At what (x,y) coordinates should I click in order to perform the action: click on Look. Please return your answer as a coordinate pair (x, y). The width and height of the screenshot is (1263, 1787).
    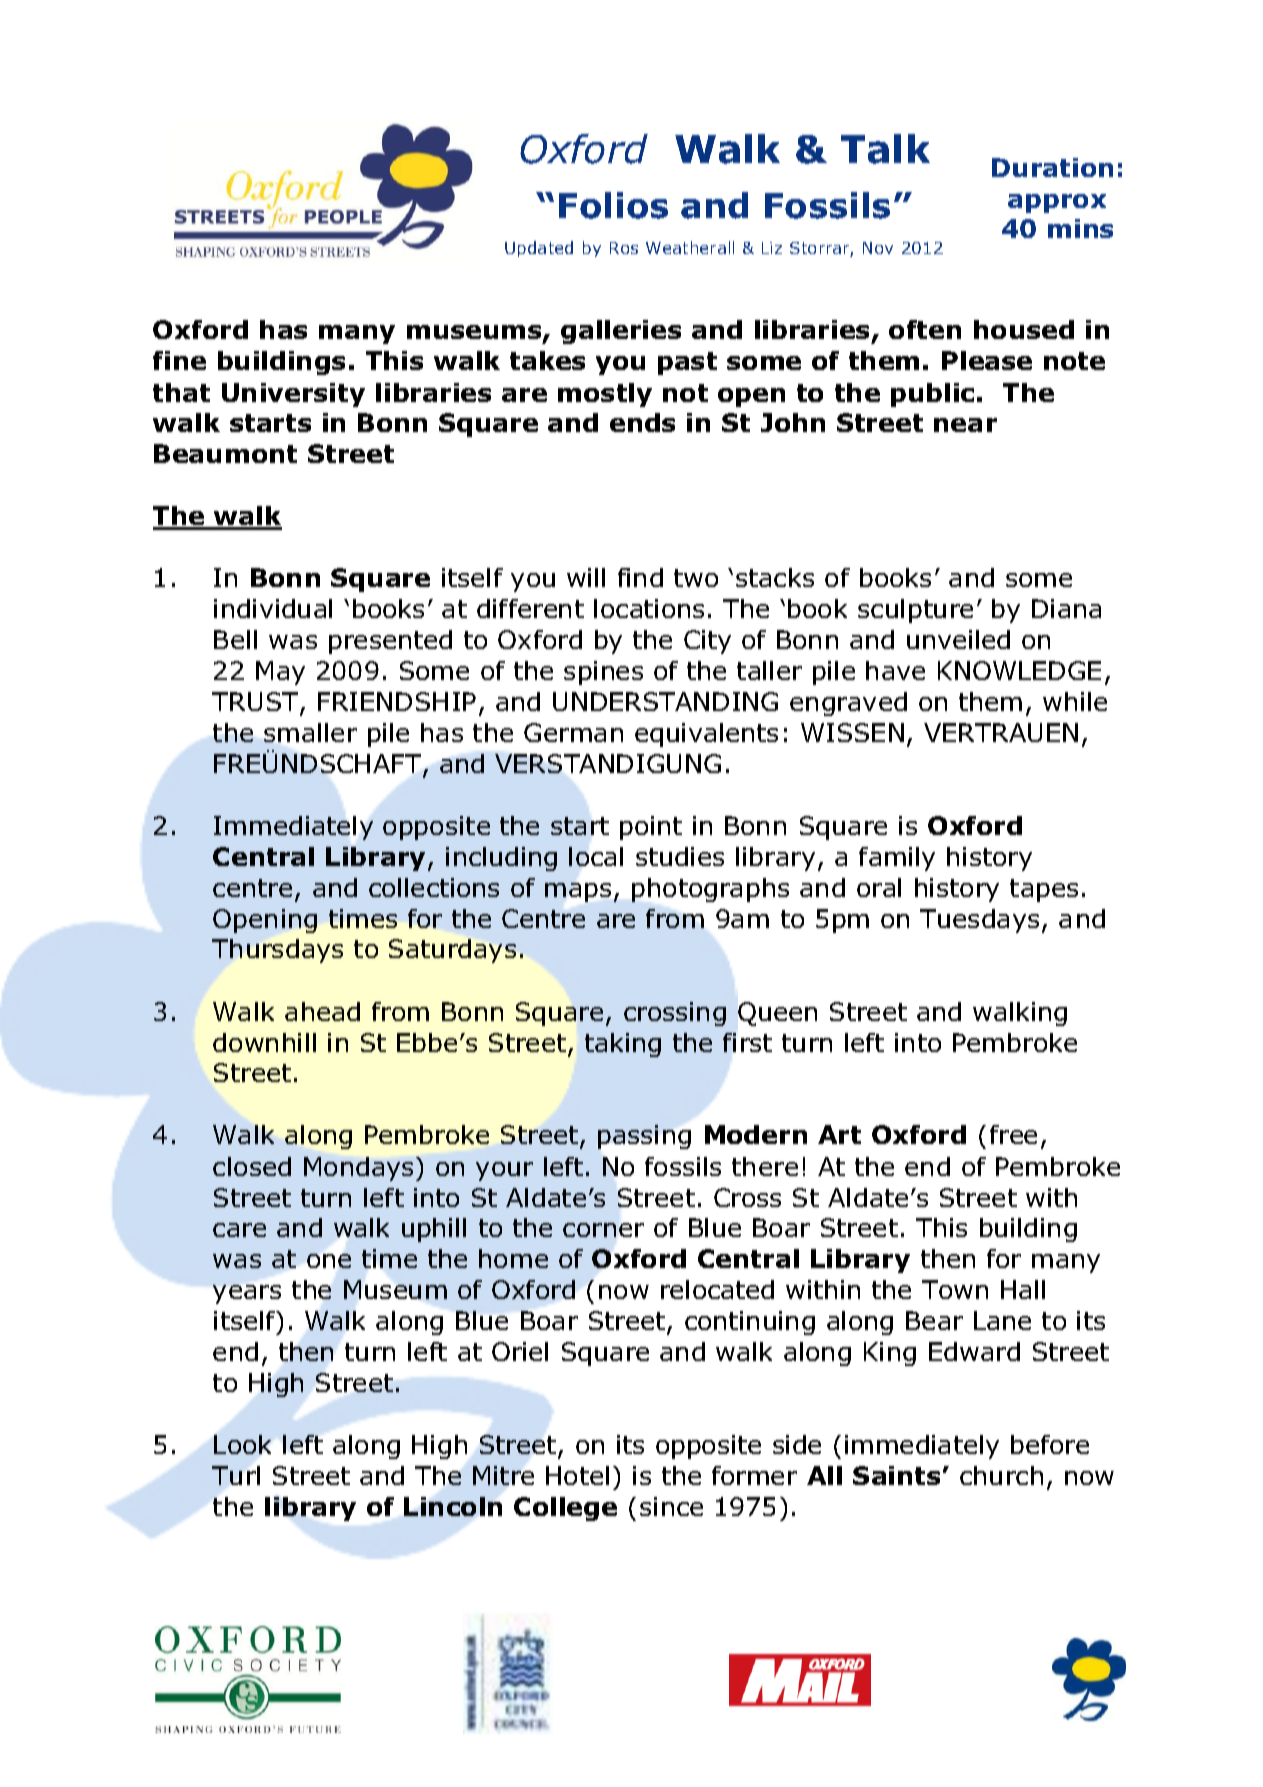
    Looking at the image, I should click on (242, 1444).
